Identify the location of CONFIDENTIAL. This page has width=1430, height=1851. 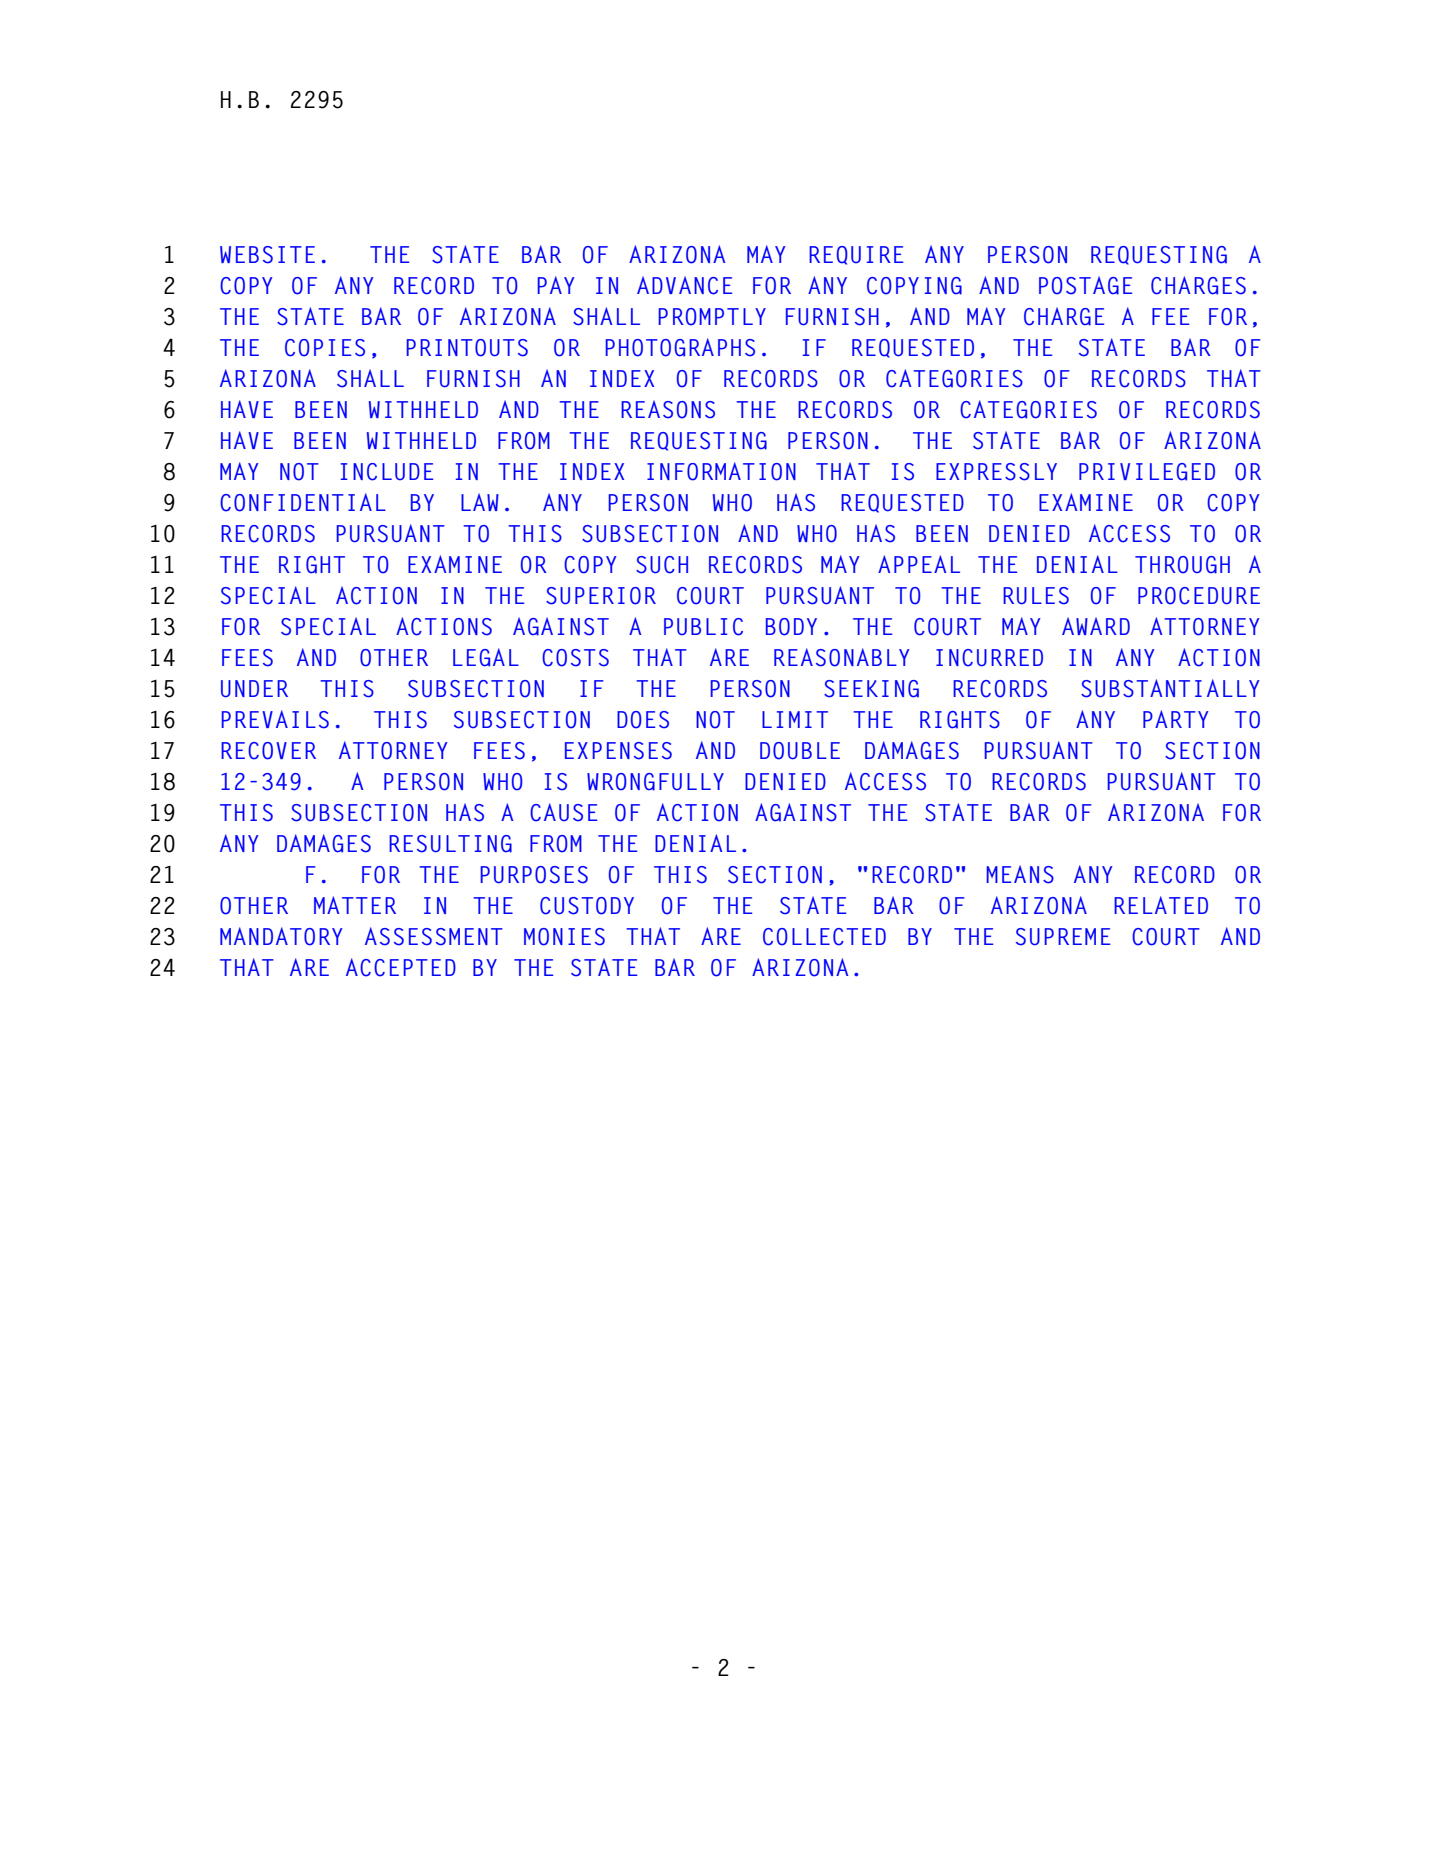
(303, 502).
